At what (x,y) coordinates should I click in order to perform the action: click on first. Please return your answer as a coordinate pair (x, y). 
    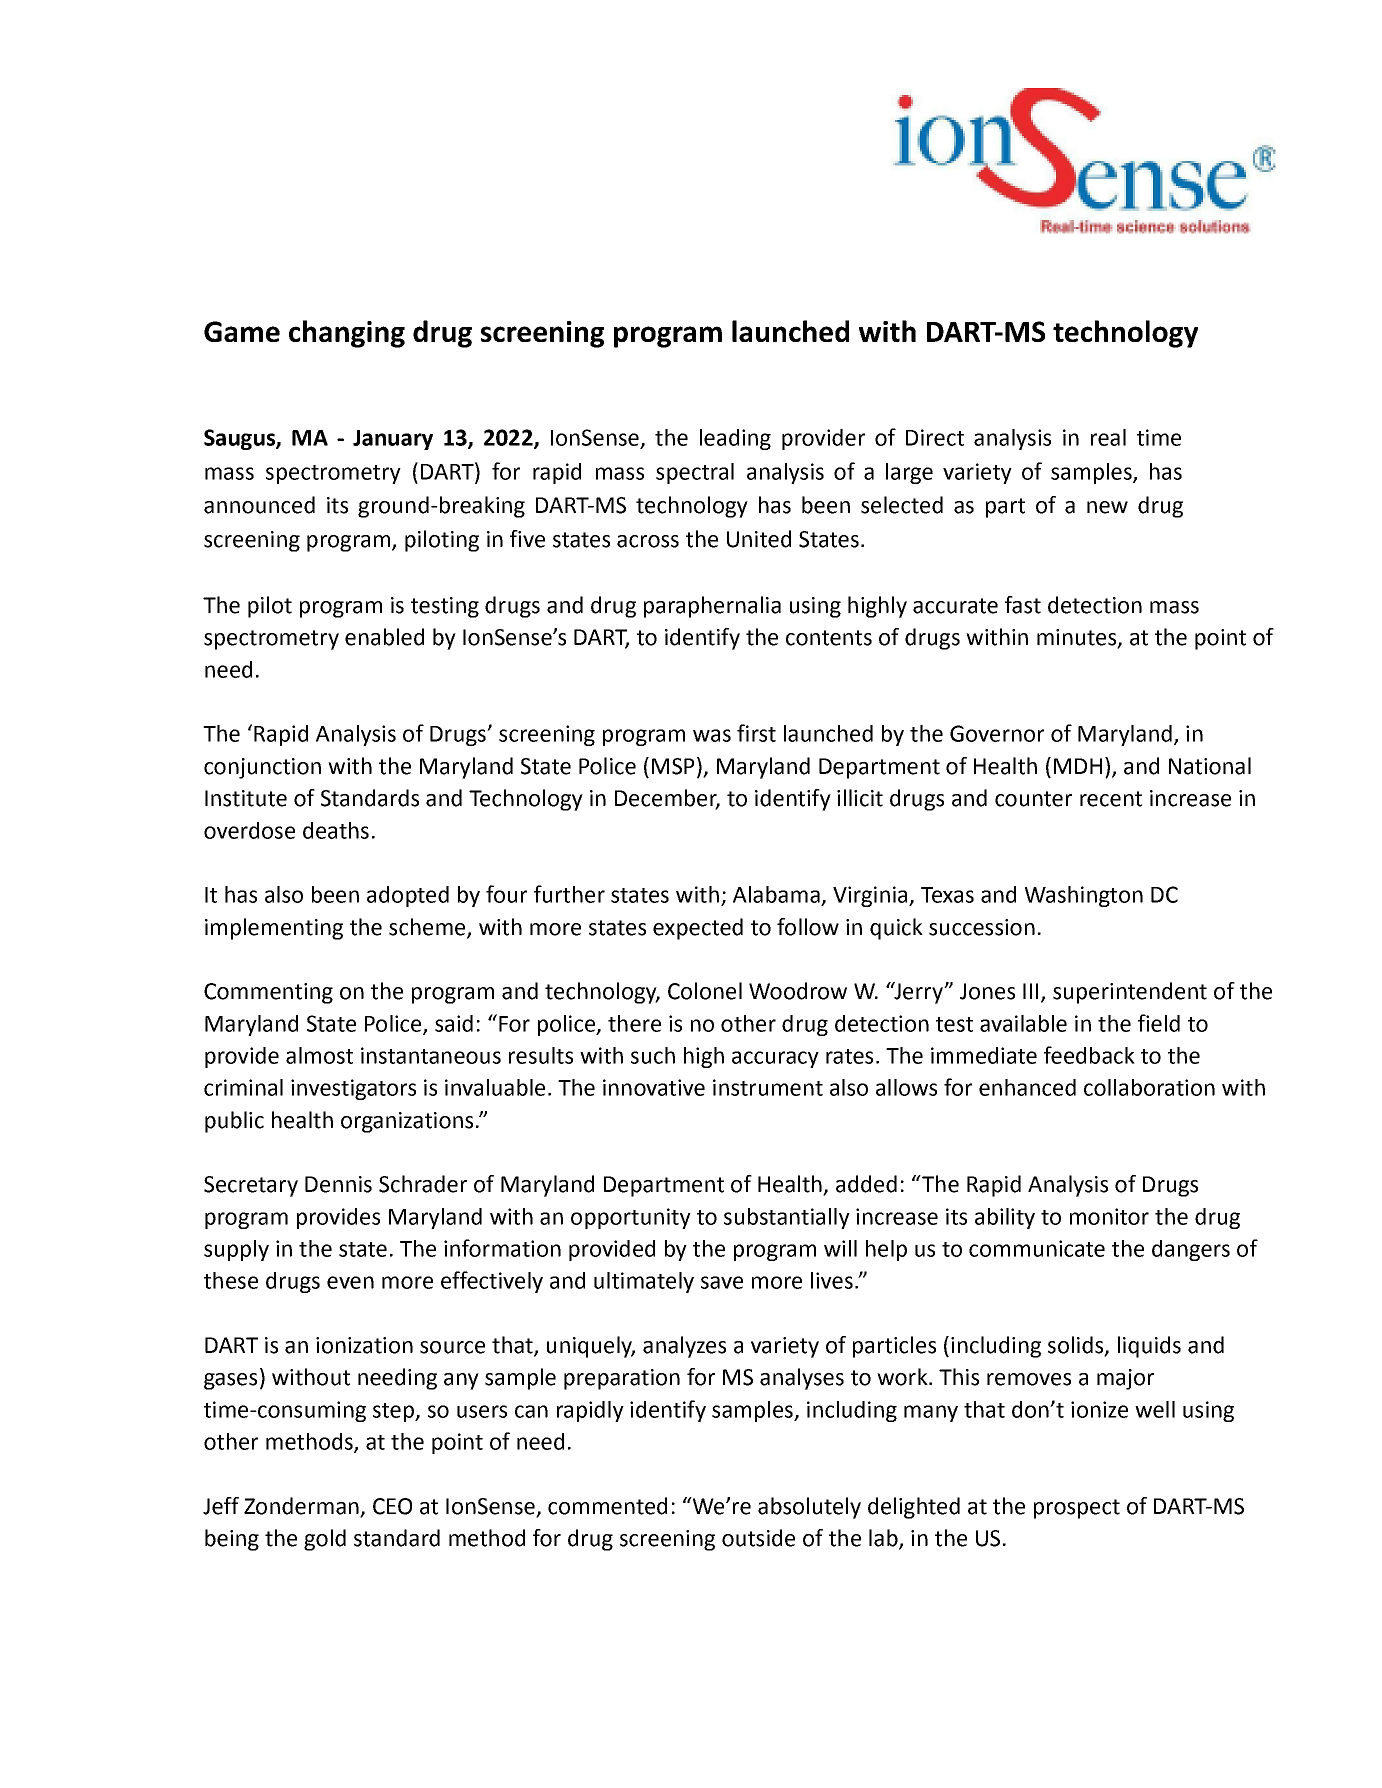
    Looking at the image, I should click on (756, 733).
